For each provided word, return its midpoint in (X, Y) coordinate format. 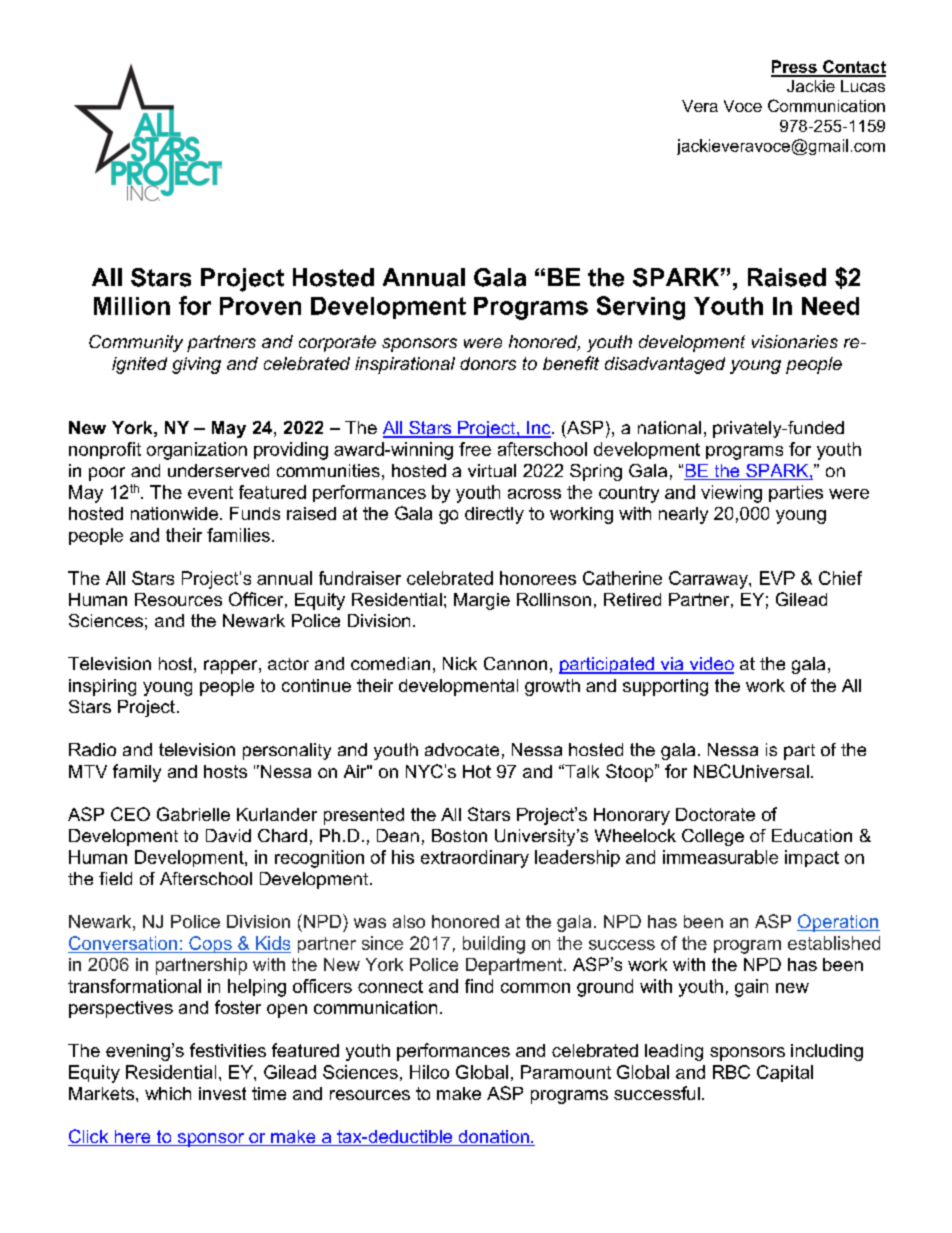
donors (488, 363)
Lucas (863, 86)
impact (812, 858)
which (168, 1093)
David (228, 835)
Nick (460, 663)
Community (136, 343)
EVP (777, 578)
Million (132, 306)
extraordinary (475, 859)
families (238, 535)
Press (795, 68)
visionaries (795, 341)
